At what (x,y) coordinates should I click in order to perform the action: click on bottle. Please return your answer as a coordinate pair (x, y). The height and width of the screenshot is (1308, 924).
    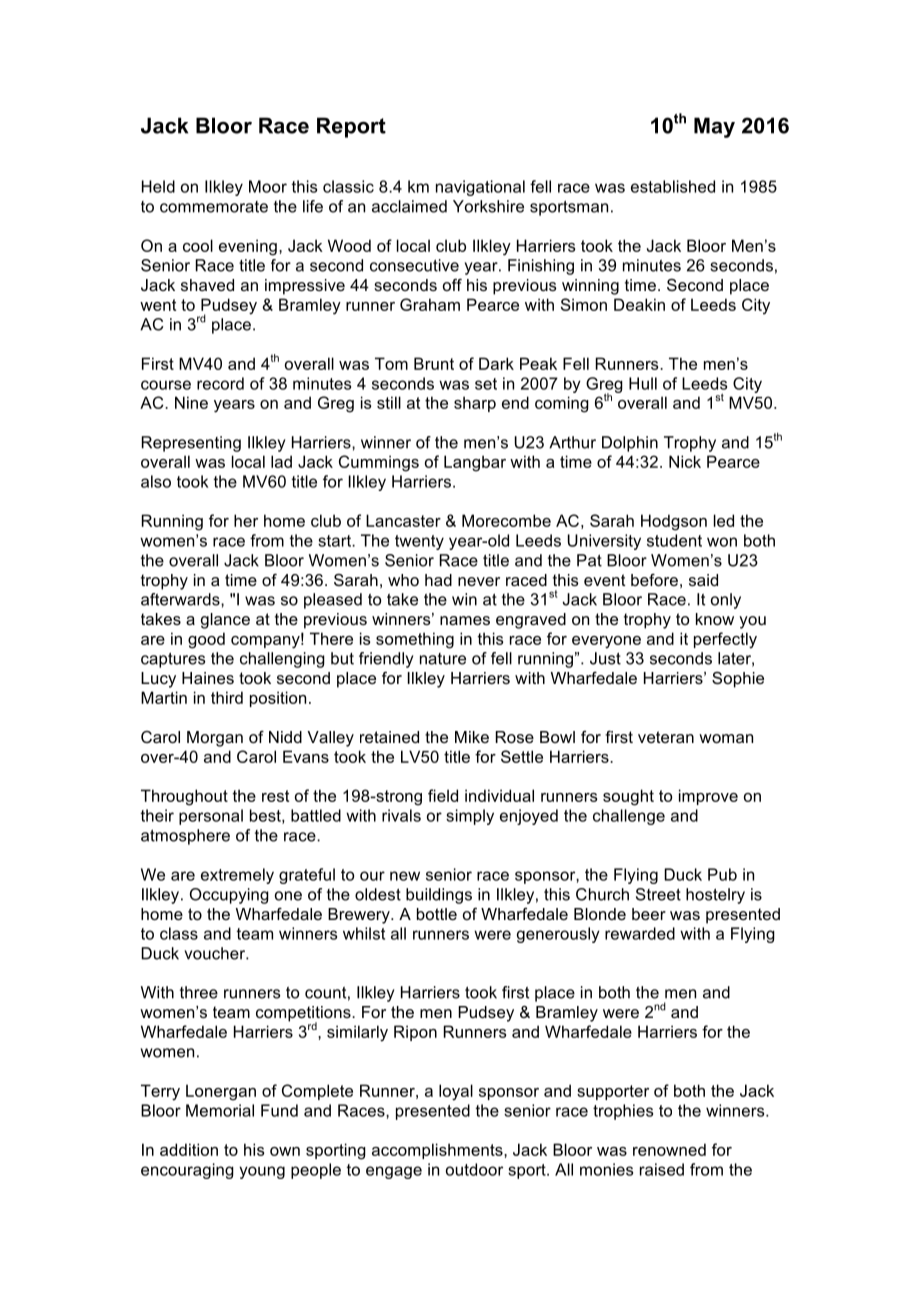
    Looking at the image, I should click on (437, 914).
